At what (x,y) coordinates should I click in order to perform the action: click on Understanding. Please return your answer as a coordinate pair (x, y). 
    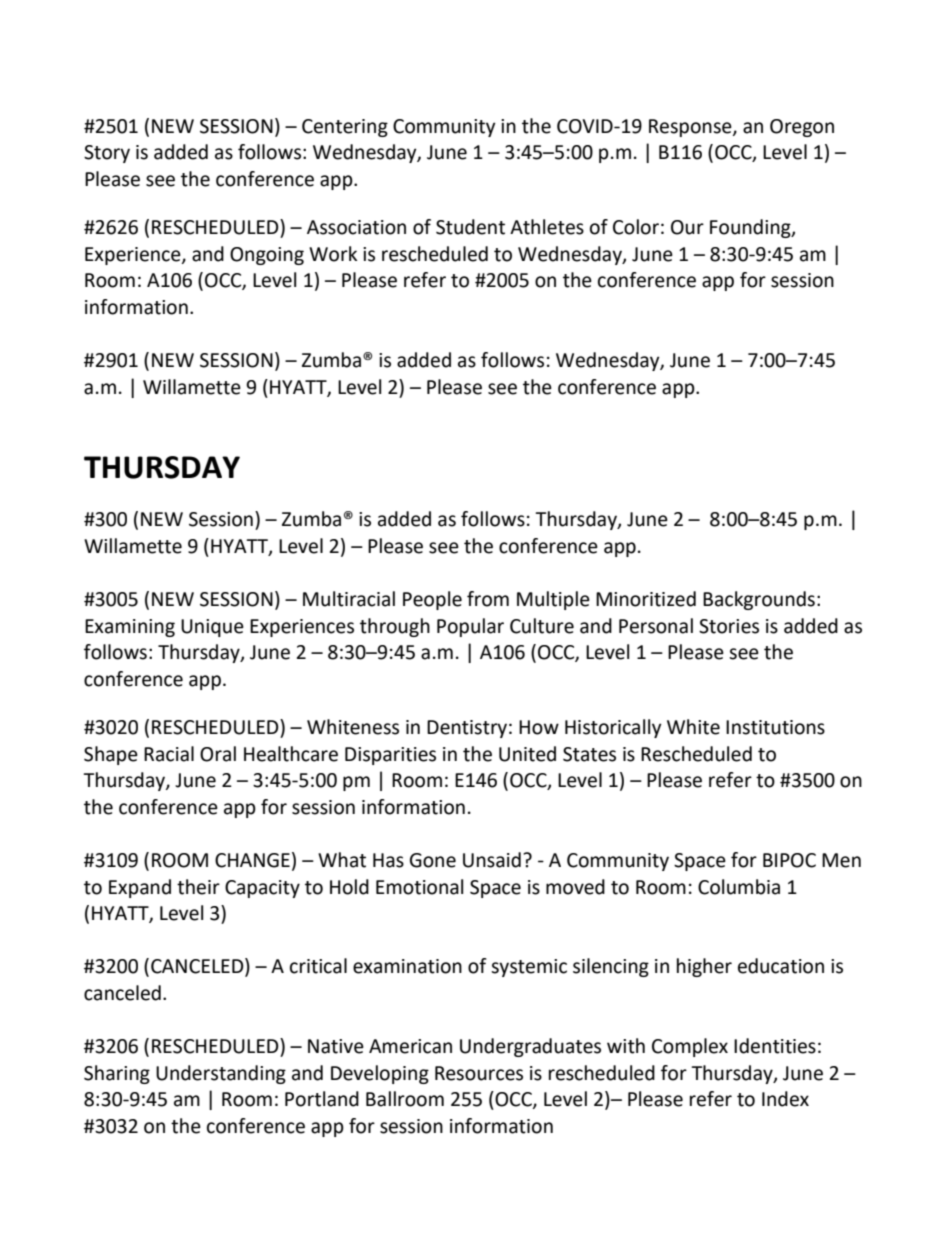
    Looking at the image, I should click on (221, 1074).
